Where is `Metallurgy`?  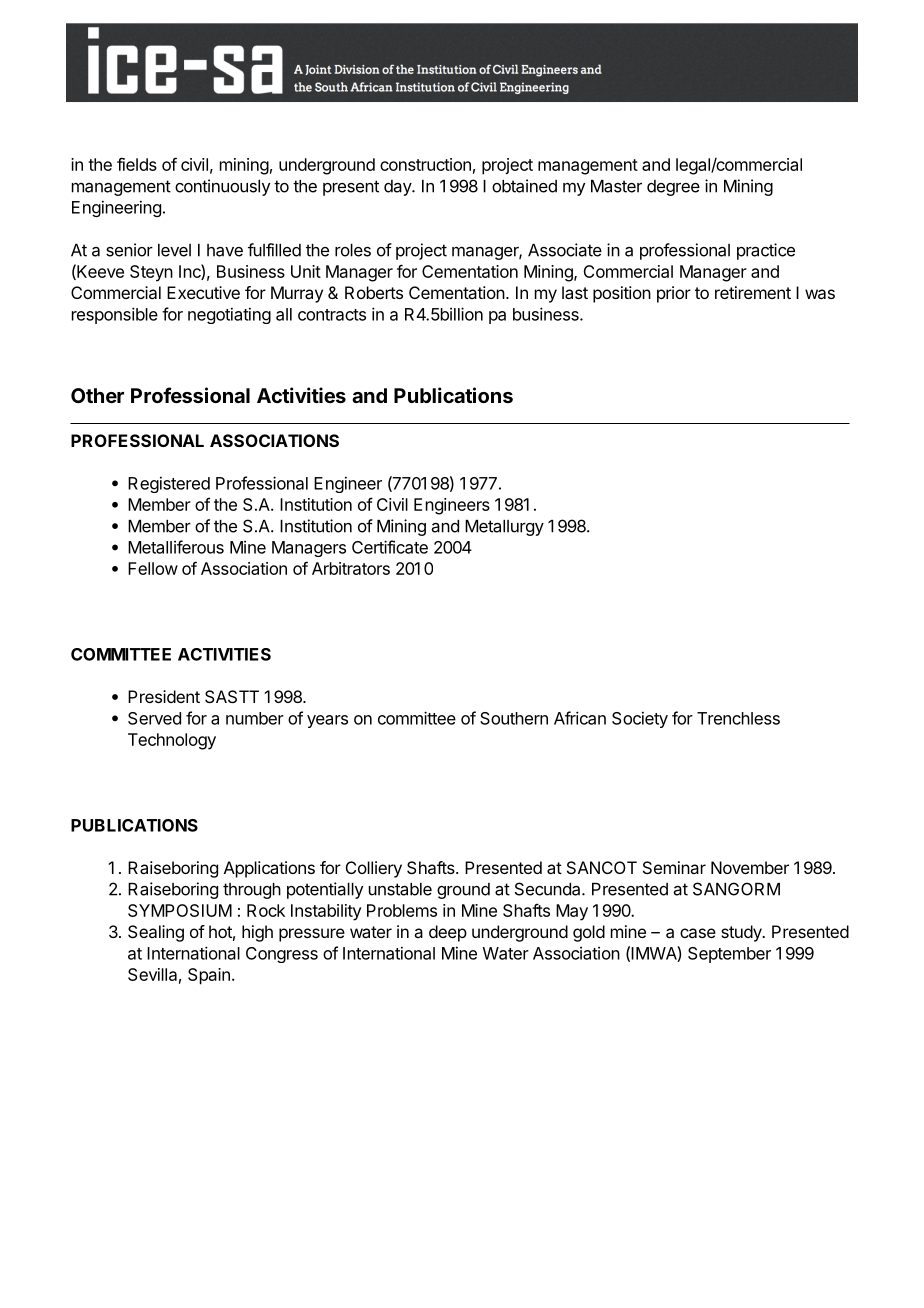
Metallurgy is located at coordinates (504, 528).
